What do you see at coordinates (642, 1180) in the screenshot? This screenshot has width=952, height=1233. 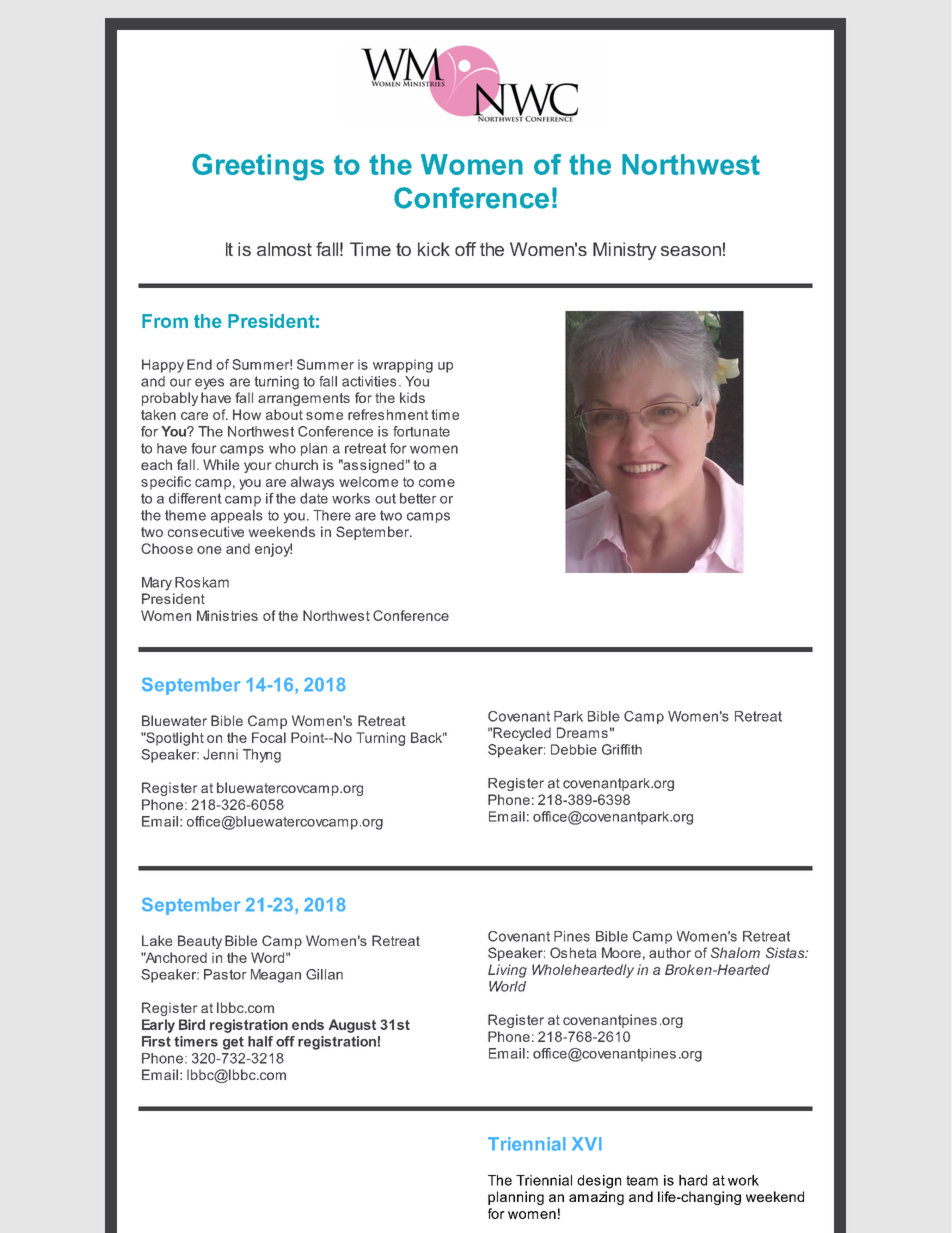 I see `team` at bounding box center [642, 1180].
